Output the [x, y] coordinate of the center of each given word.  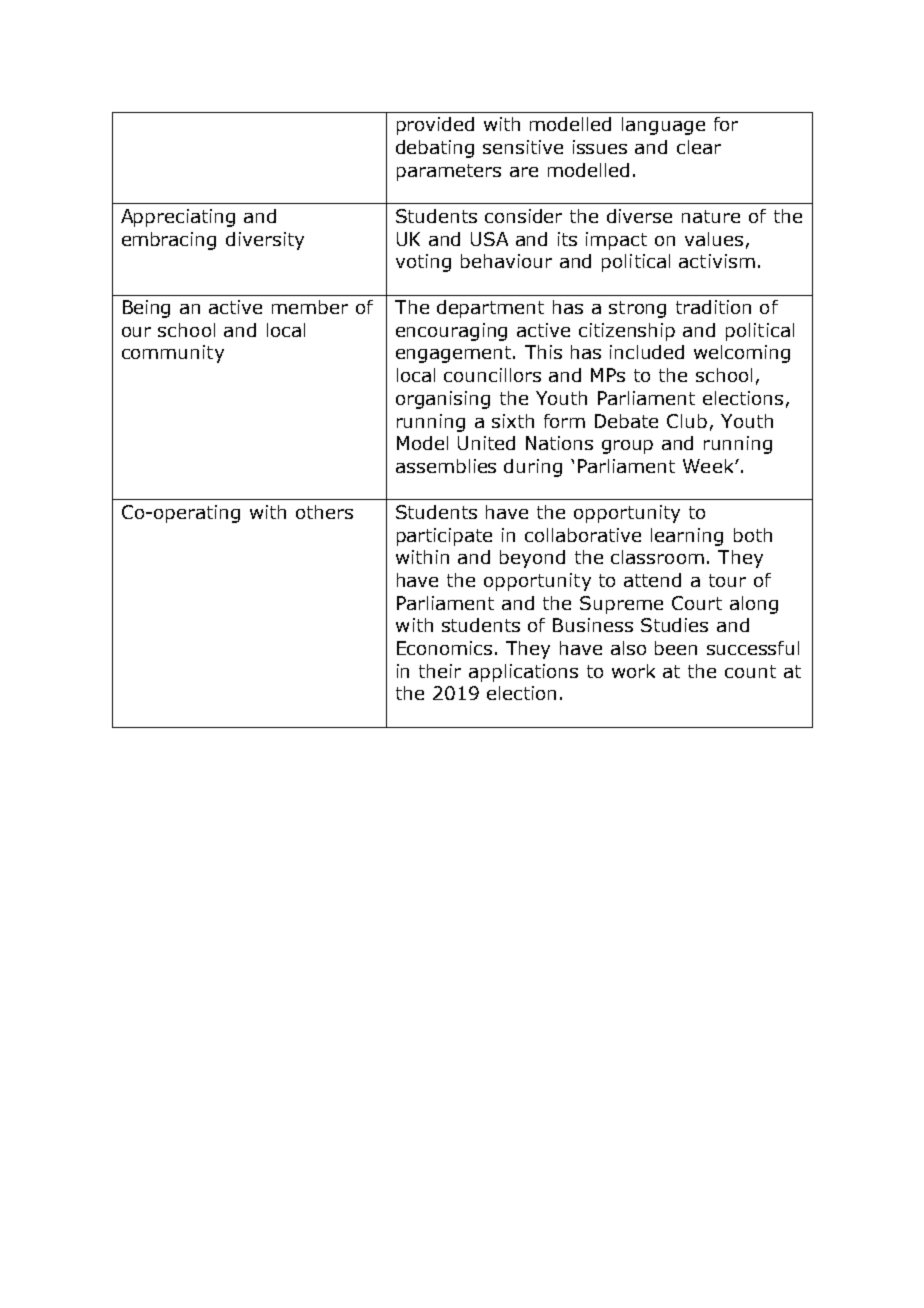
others [324, 512]
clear [699, 147]
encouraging [451, 332]
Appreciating [178, 218]
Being [146, 309]
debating [435, 149]
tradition [713, 307]
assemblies [446, 466]
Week [709, 466]
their [440, 671]
